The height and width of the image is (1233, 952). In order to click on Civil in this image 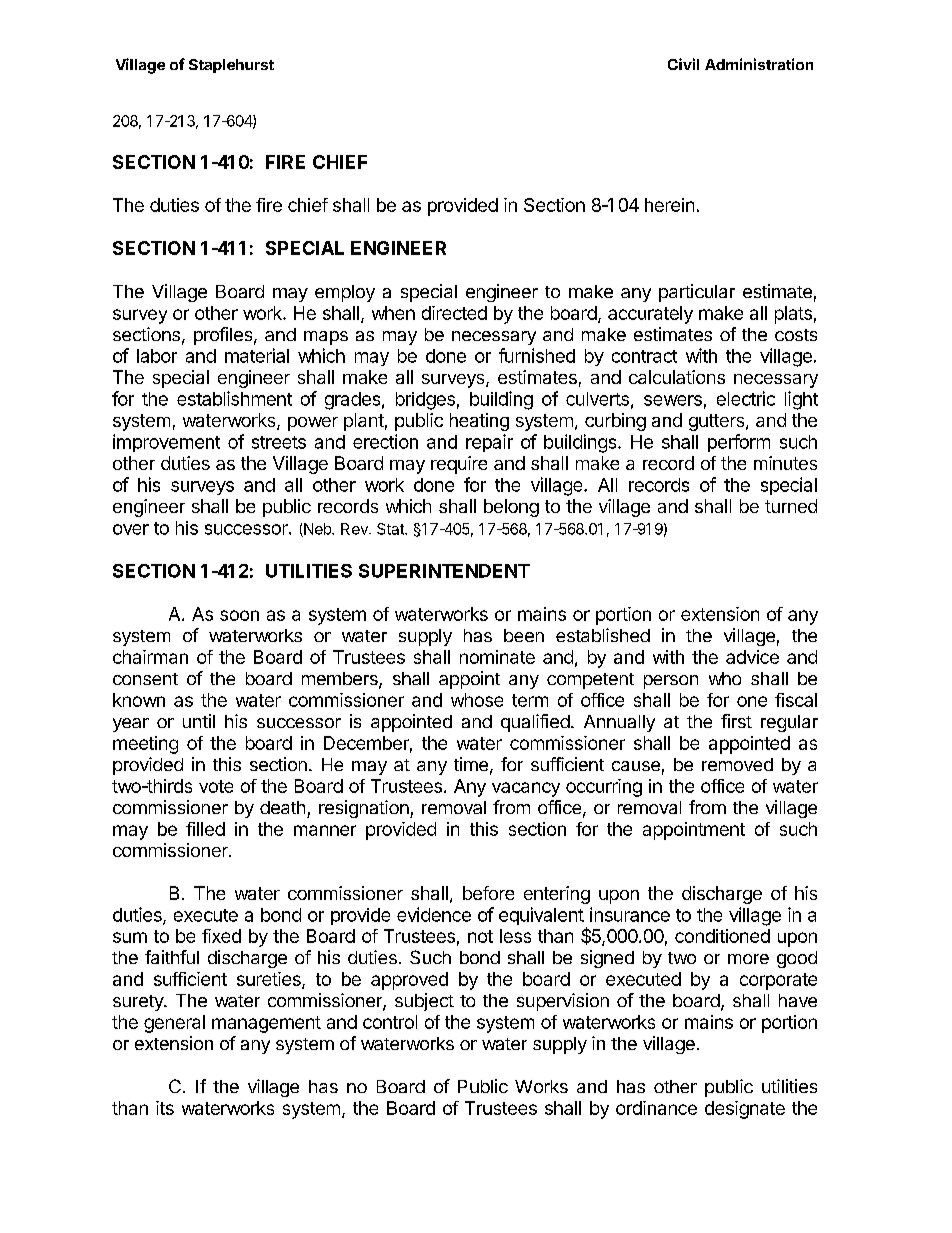, I will do `click(683, 64)`.
